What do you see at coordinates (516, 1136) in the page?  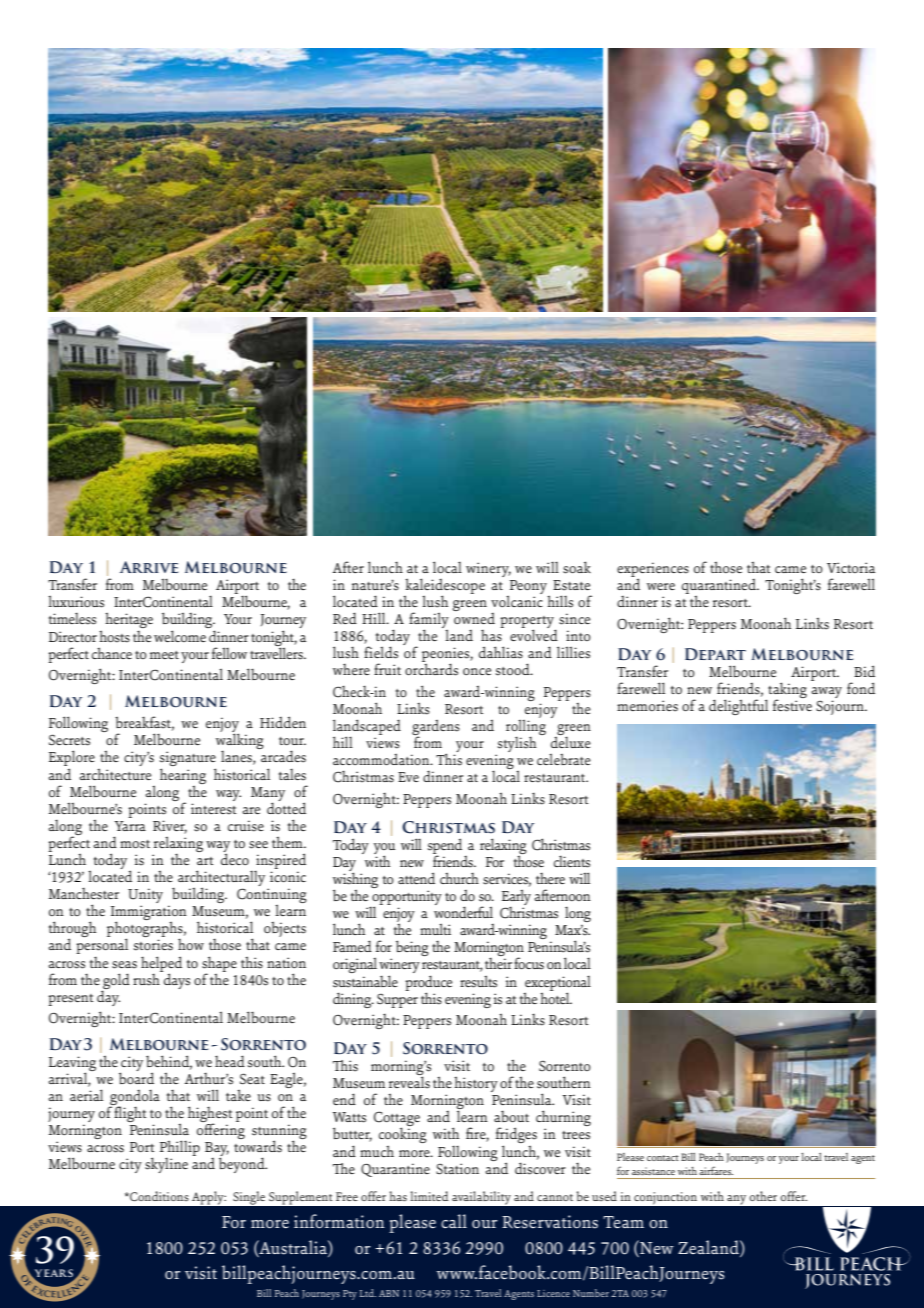 I see `fridges` at bounding box center [516, 1136].
